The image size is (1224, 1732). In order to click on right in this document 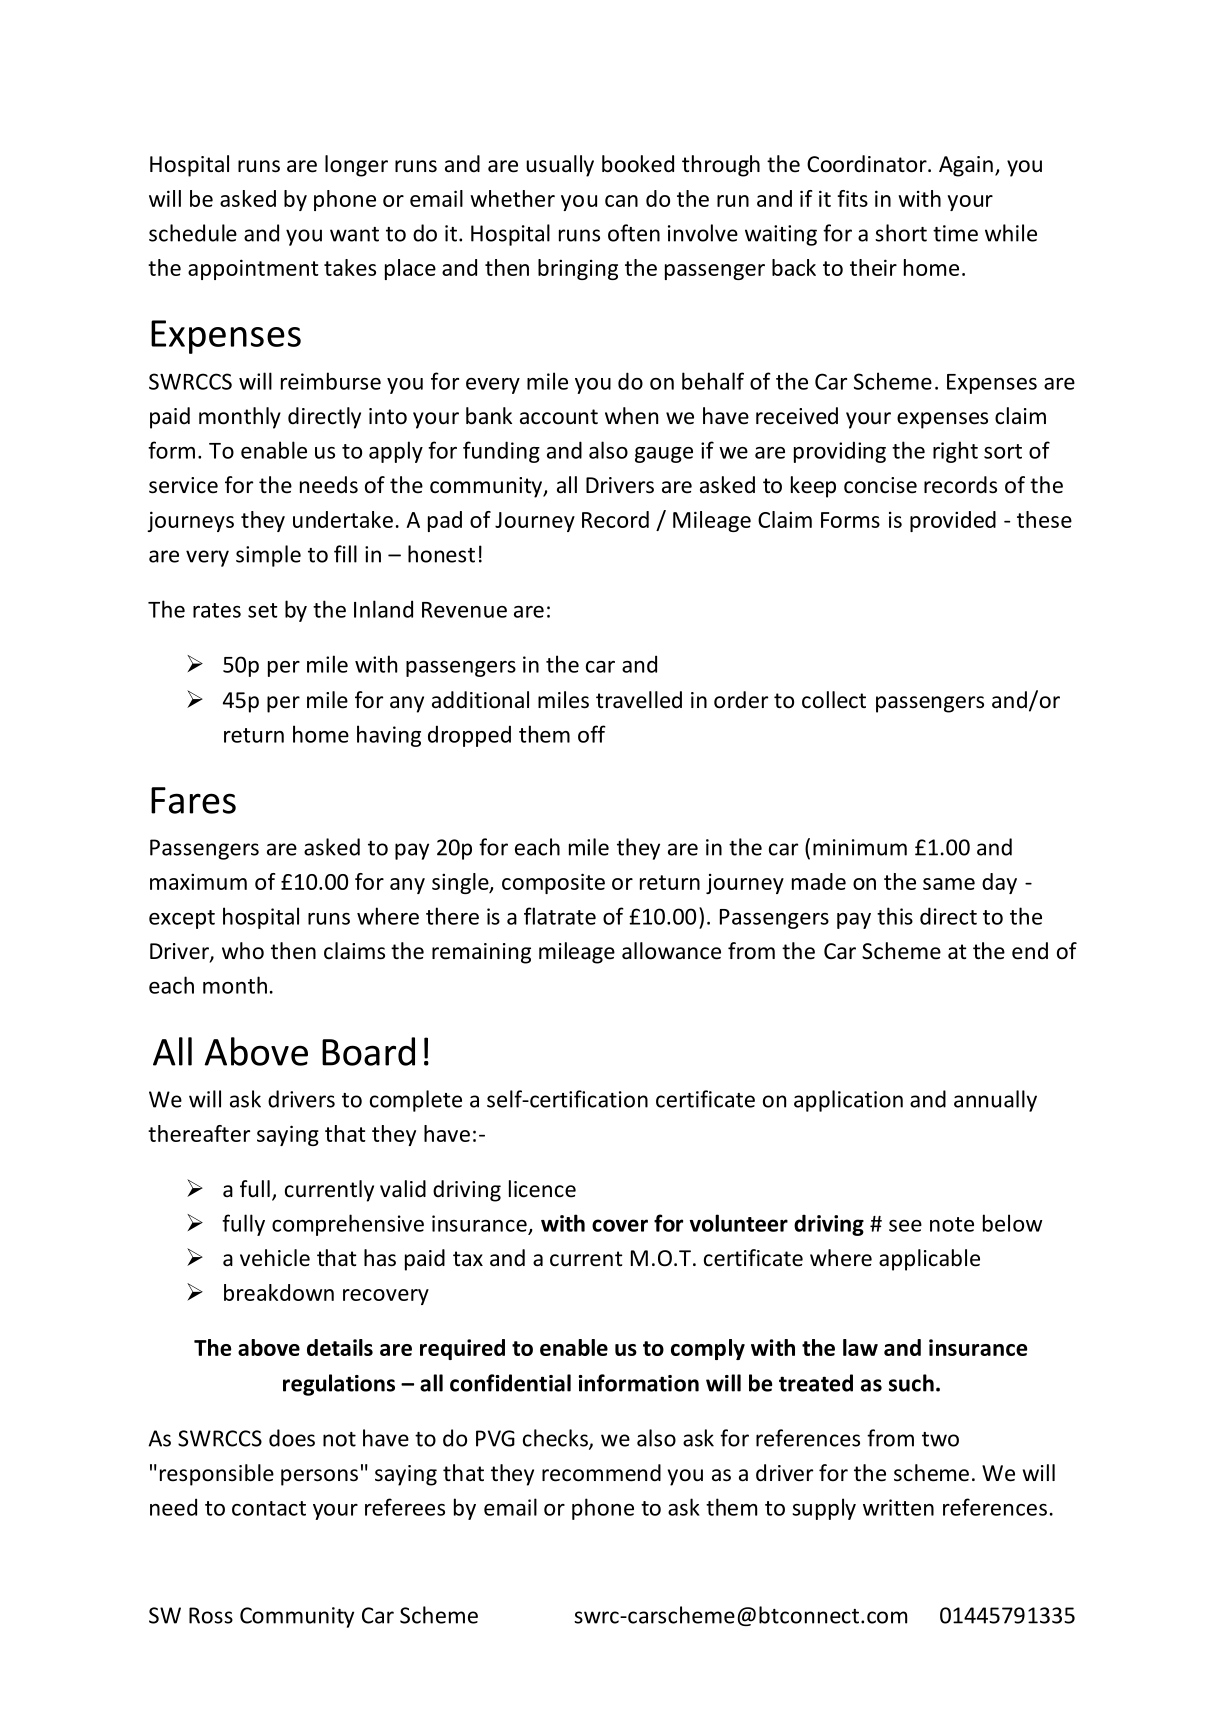, I will do `click(955, 452)`.
